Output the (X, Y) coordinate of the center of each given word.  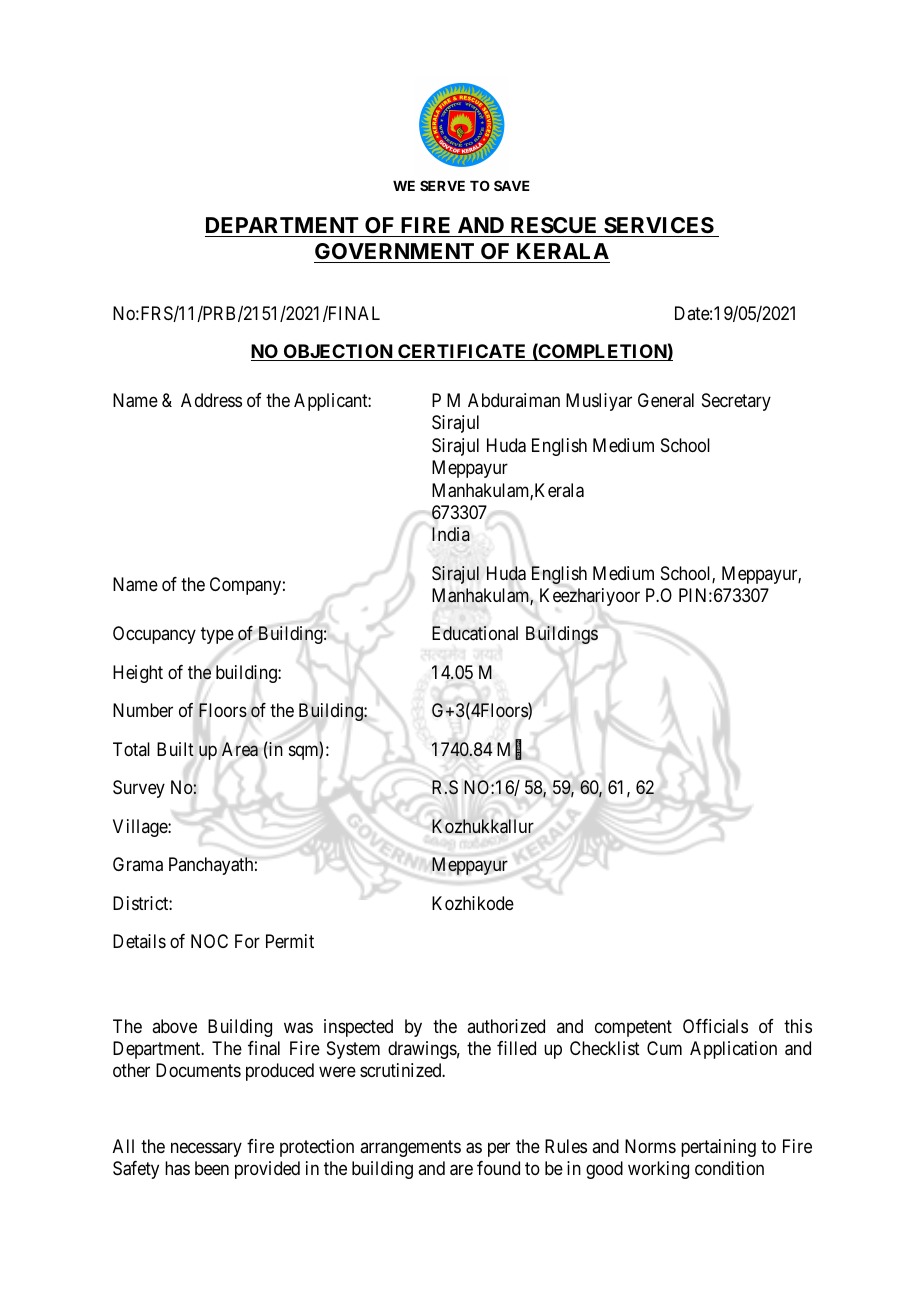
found (498, 1168)
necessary (206, 1150)
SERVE (442, 185)
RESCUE (553, 225)
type (217, 636)
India (451, 534)
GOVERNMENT (394, 251)
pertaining (718, 1148)
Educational (475, 633)
